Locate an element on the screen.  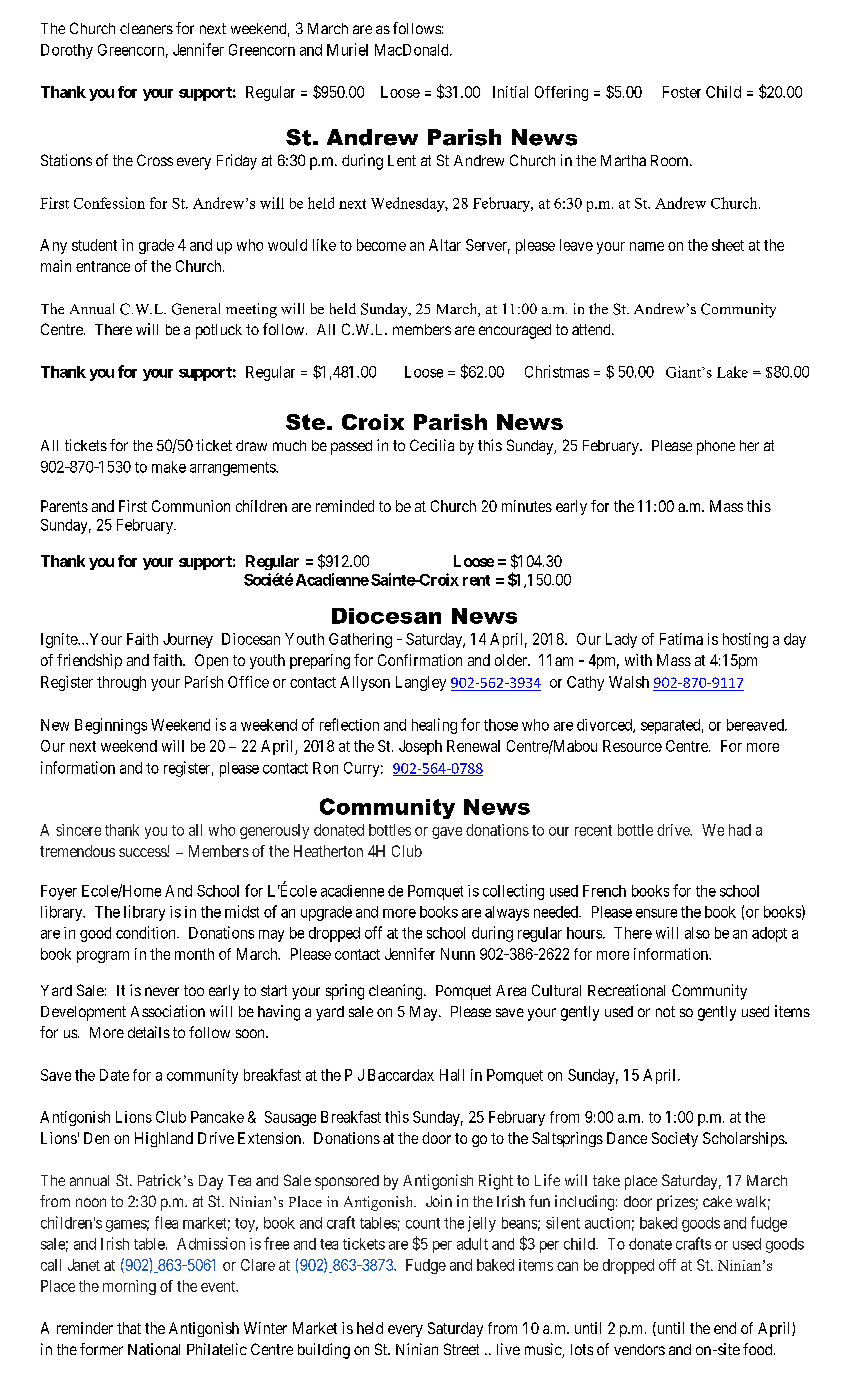
Date is located at coordinates (114, 1075).
